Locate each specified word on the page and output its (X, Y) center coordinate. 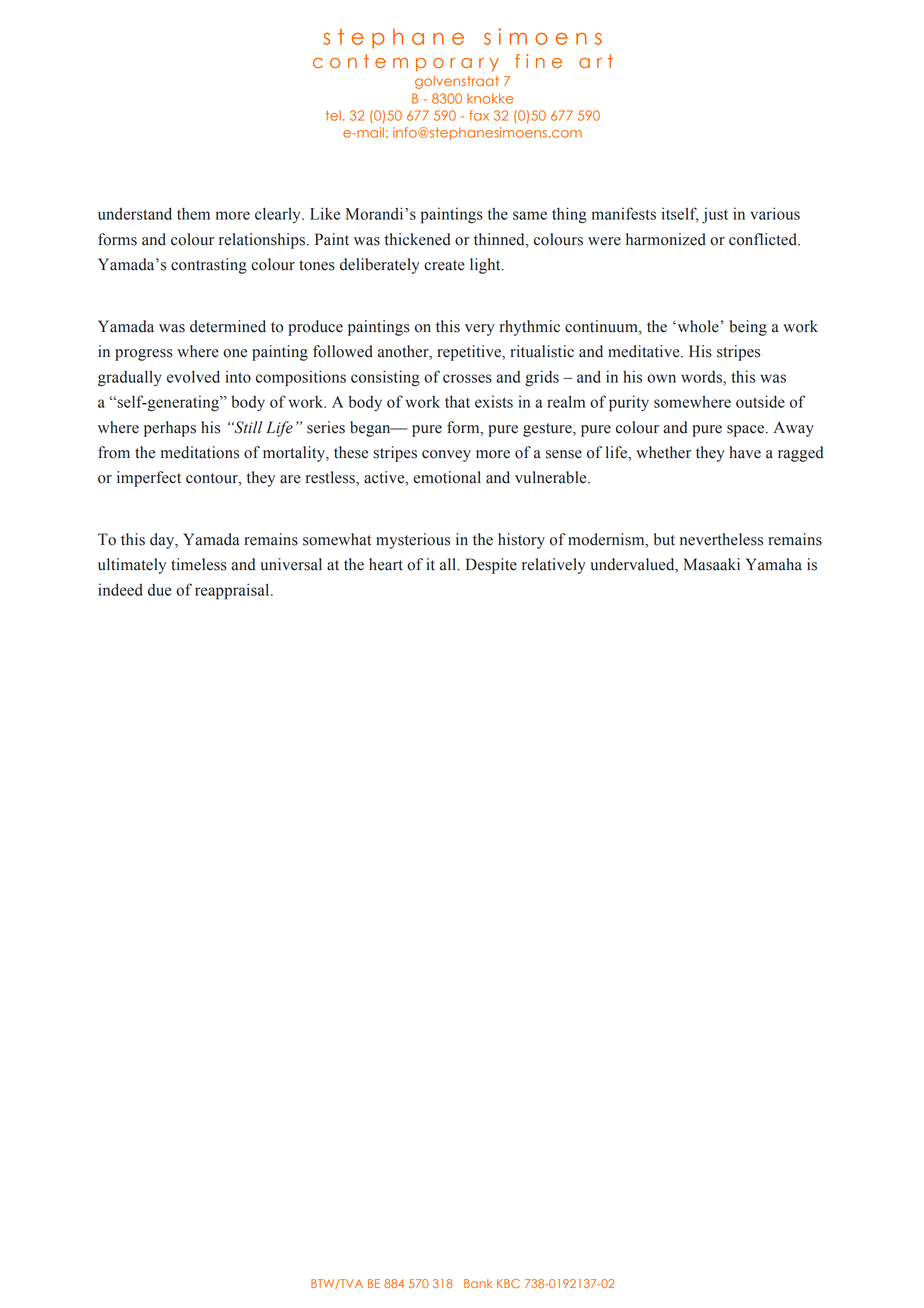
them (193, 213)
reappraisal (233, 591)
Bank (478, 1283)
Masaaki (712, 564)
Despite (491, 566)
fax (479, 115)
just (715, 215)
